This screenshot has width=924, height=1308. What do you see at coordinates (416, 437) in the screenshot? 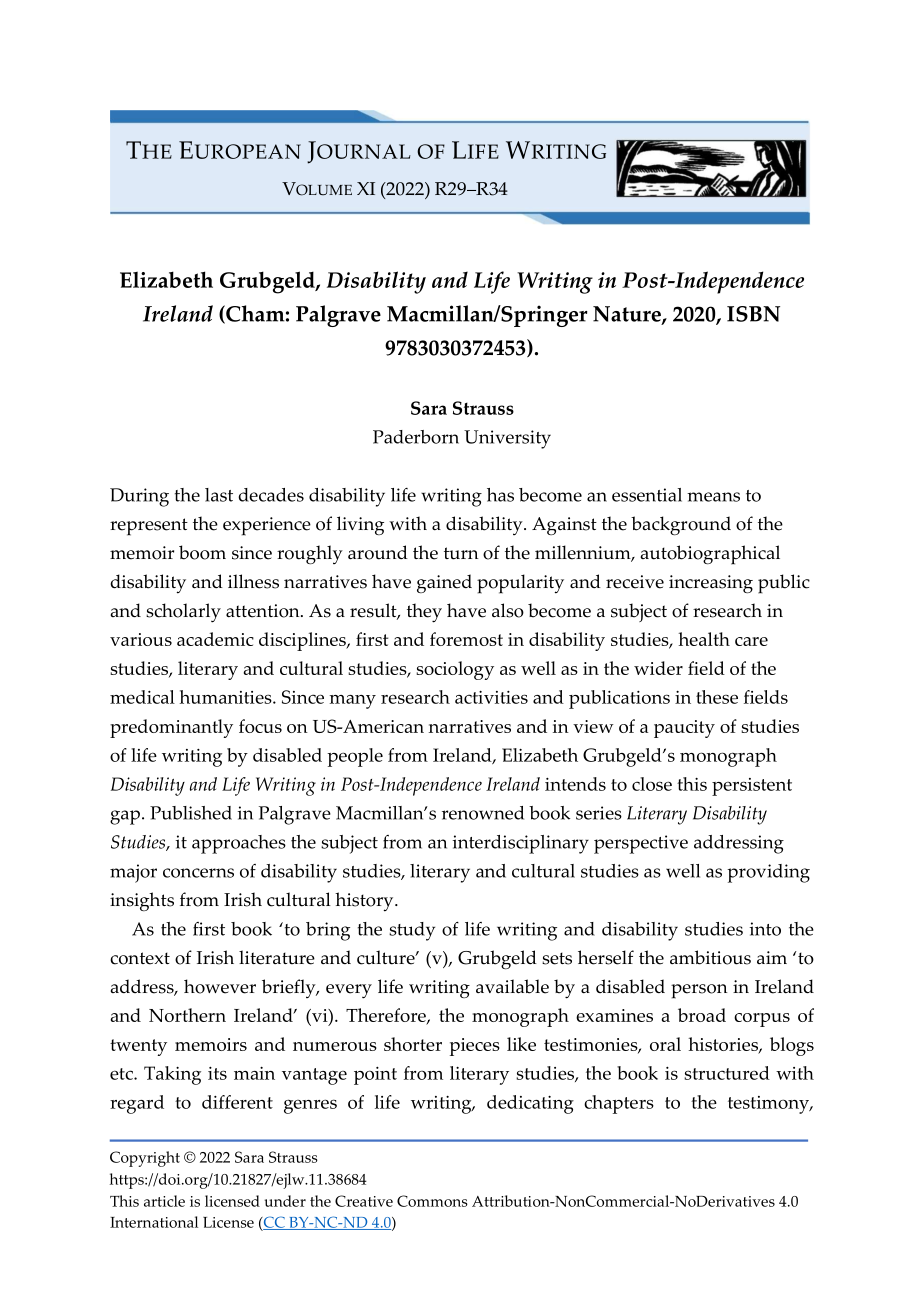
I see `Paderborn` at bounding box center [416, 437].
